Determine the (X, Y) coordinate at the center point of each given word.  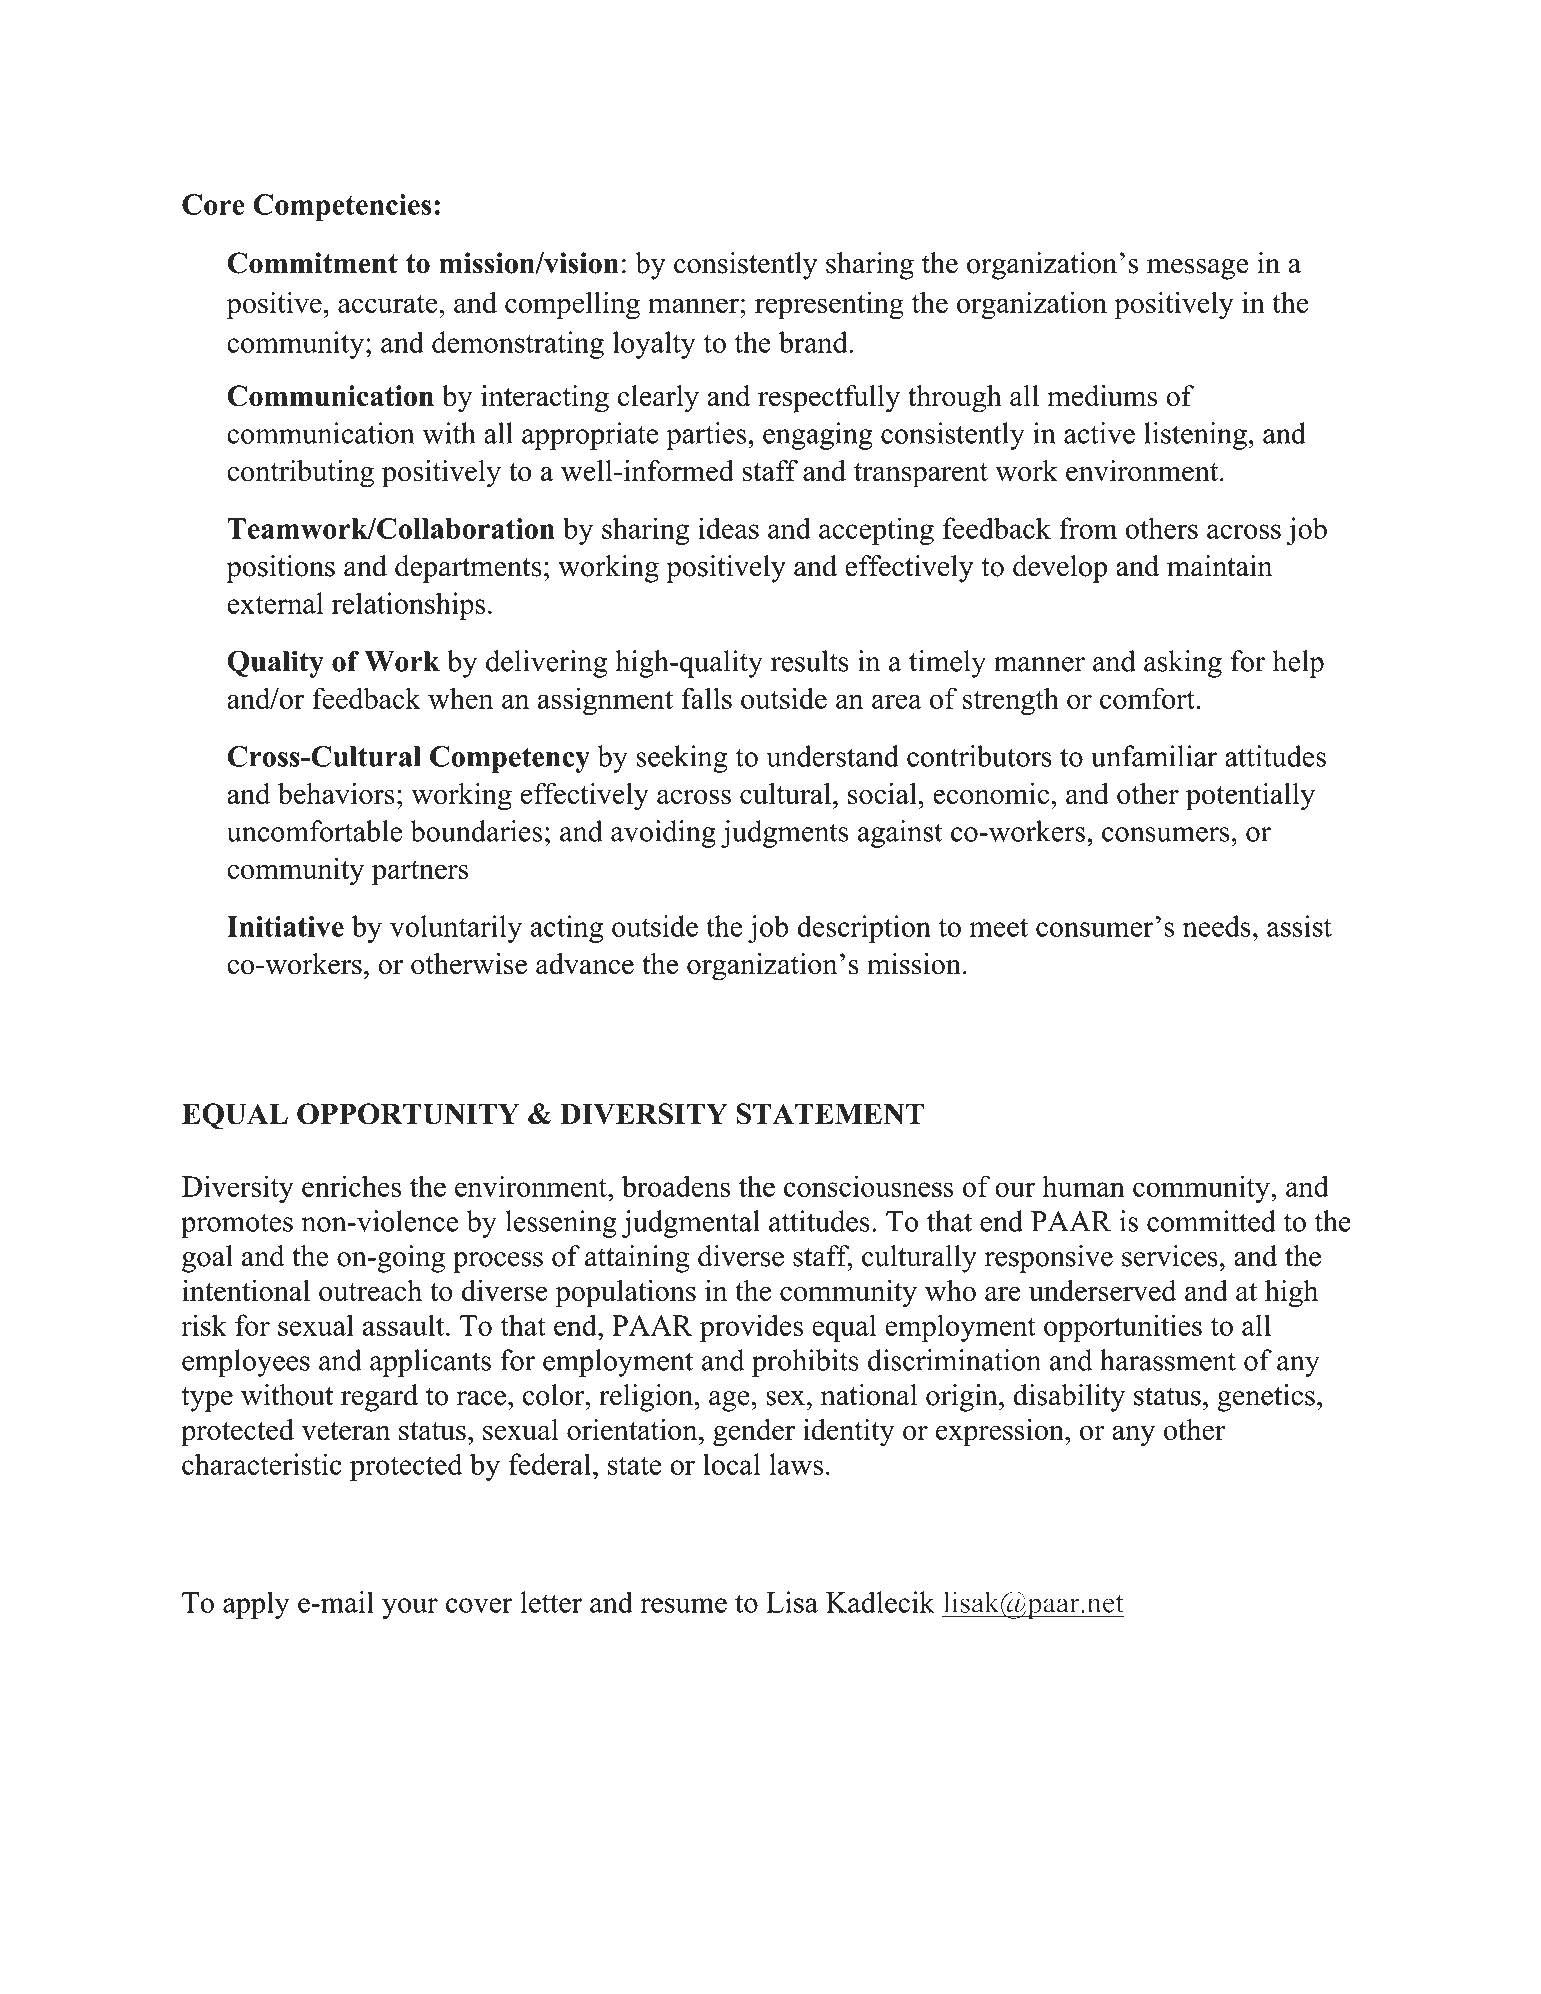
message (1197, 269)
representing (829, 305)
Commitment (312, 263)
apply (256, 1605)
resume (683, 1605)
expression (1001, 1432)
